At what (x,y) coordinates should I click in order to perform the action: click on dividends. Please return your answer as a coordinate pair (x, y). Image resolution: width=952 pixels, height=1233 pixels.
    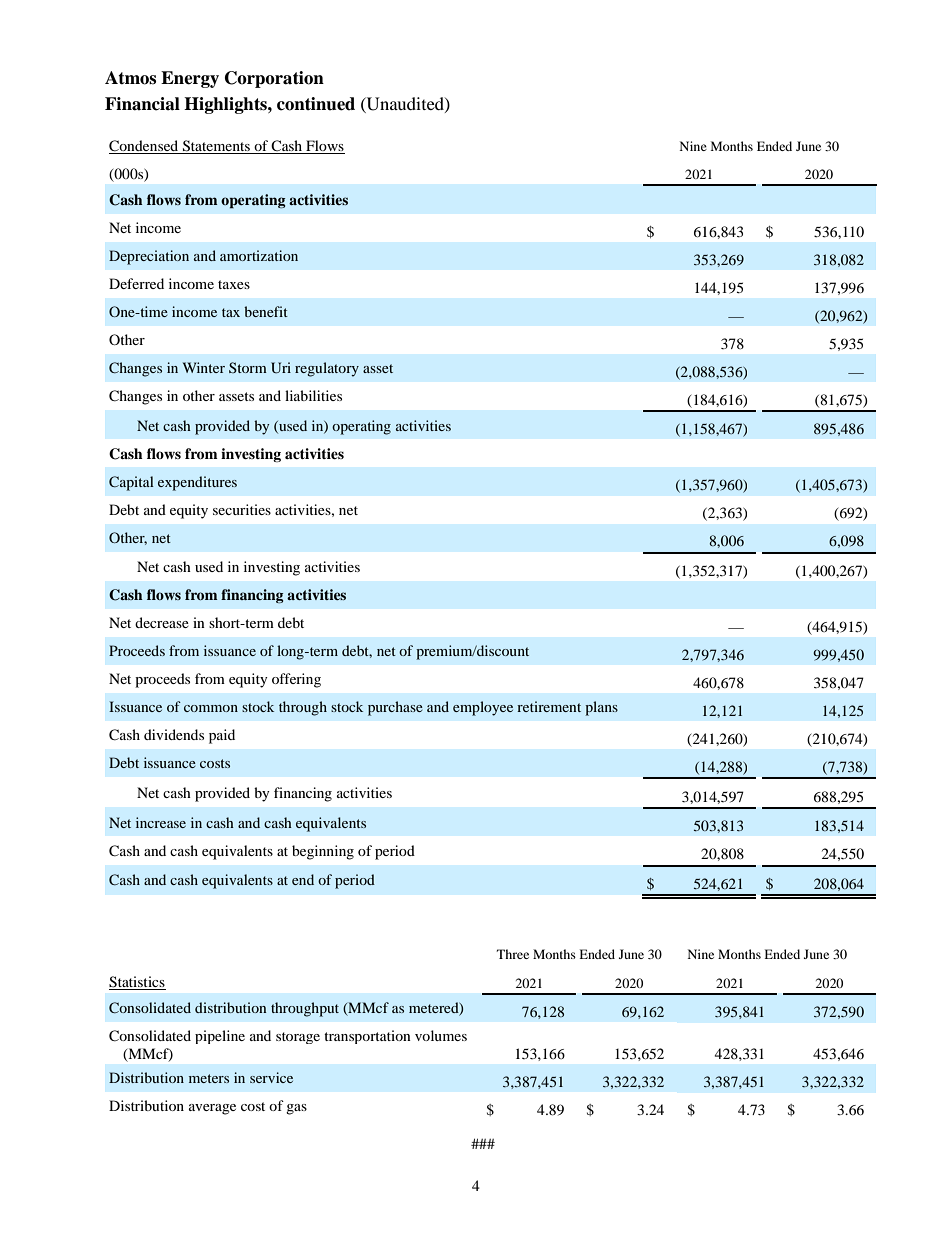
    Looking at the image, I should click on (174, 734).
